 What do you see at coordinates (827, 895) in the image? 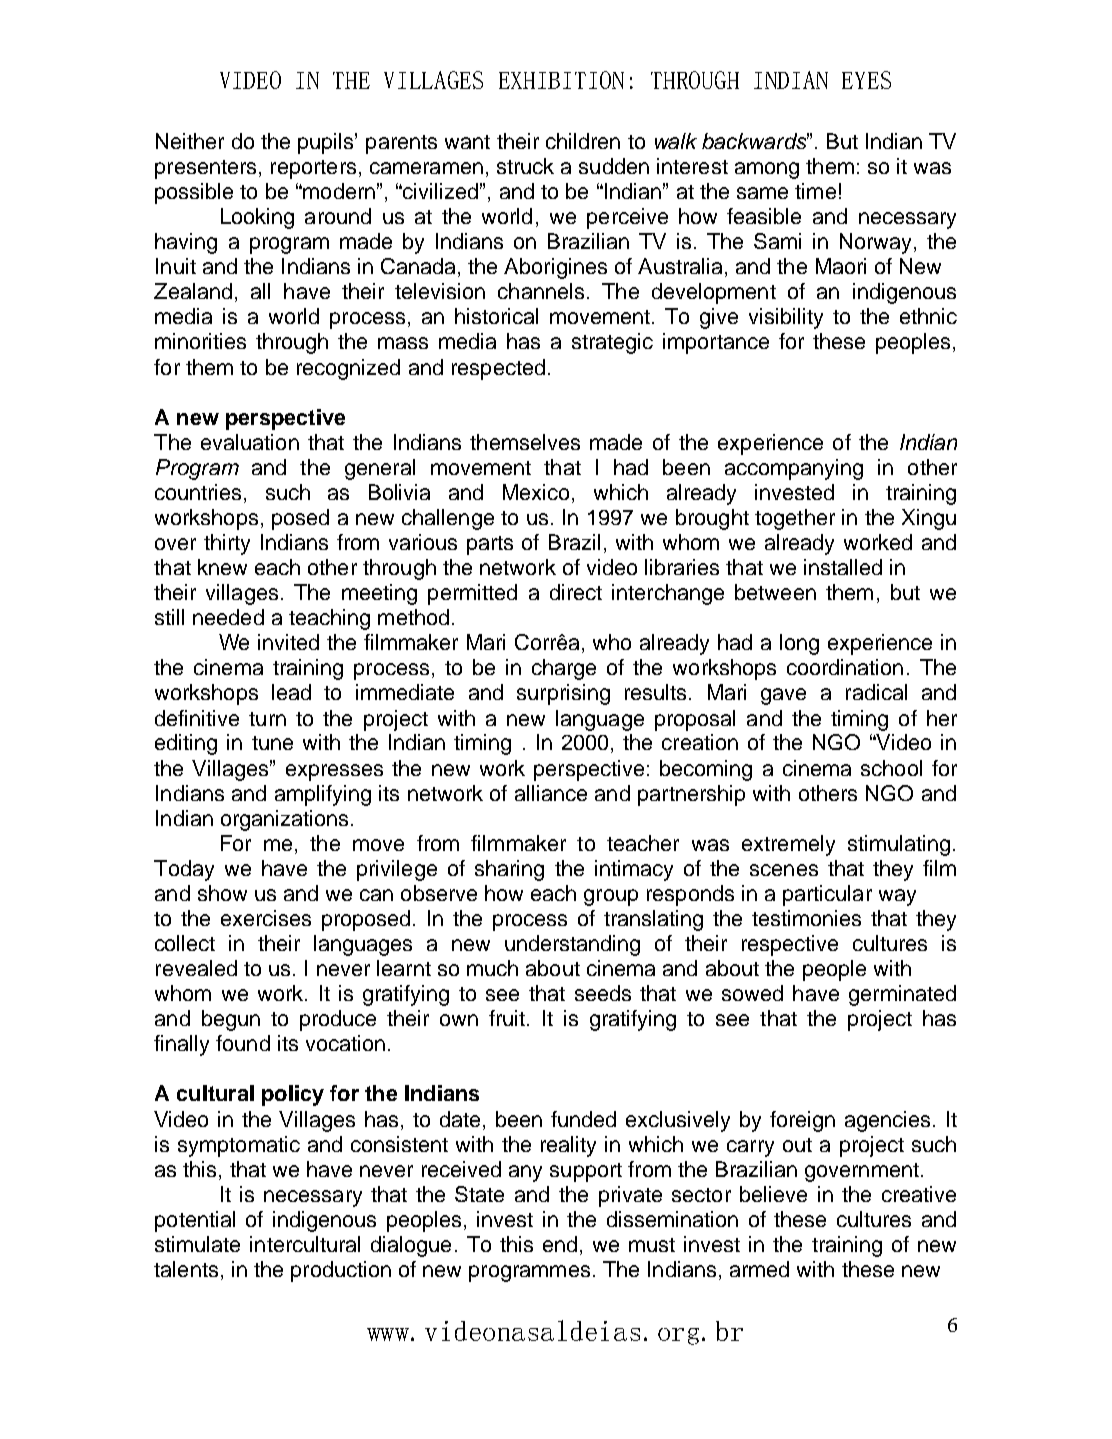
I see `particular` at bounding box center [827, 895].
